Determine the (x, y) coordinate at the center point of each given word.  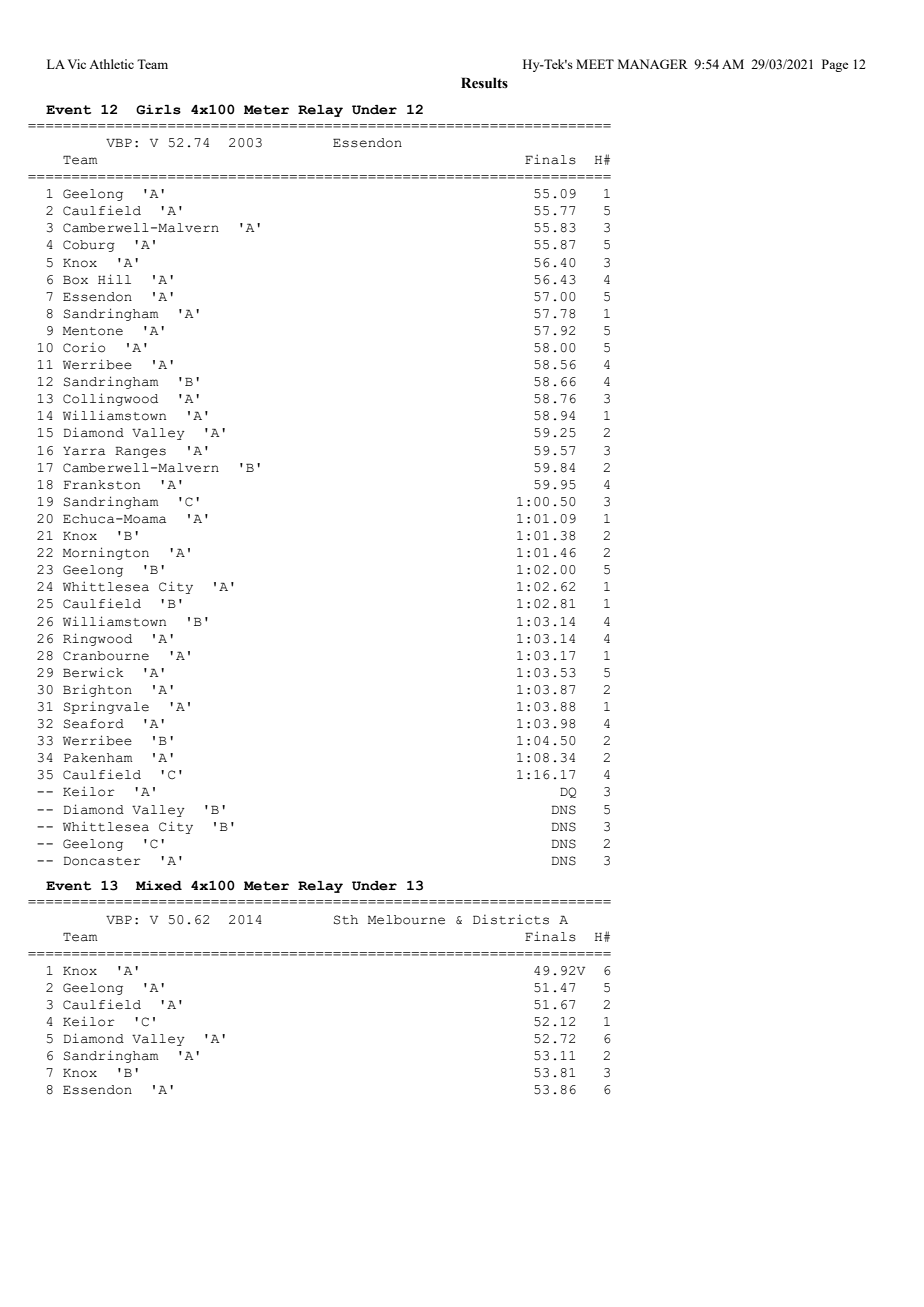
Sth (346, 920)
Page (835, 65)
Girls (158, 110)
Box (75, 280)
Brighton (97, 690)
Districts (511, 919)
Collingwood (110, 399)
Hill (114, 279)
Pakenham (98, 758)
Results (484, 83)
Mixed (159, 886)
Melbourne (406, 920)
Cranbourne (106, 656)
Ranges (140, 452)
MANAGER (653, 64)
